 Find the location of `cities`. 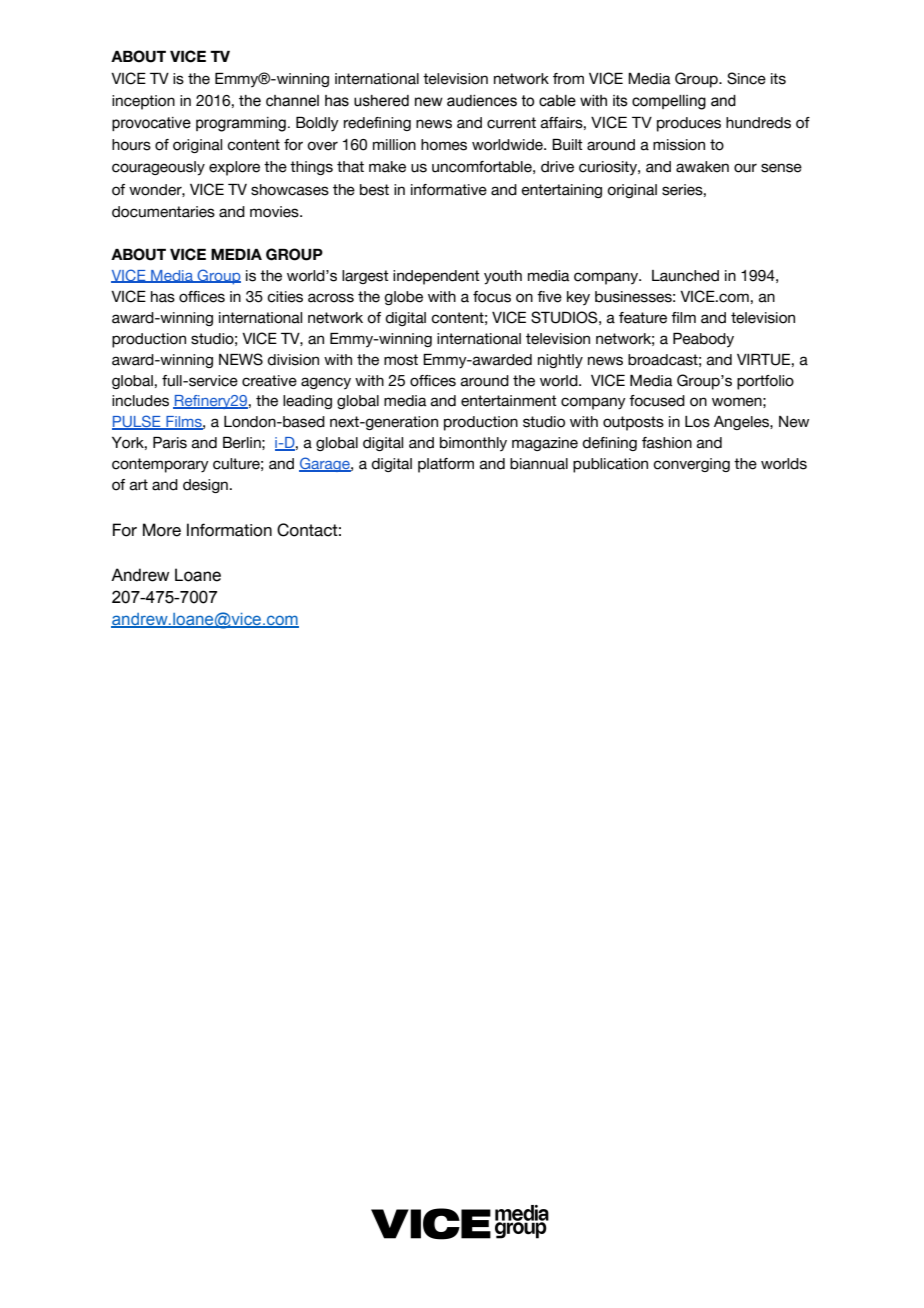

cities is located at coordinates (285, 297).
